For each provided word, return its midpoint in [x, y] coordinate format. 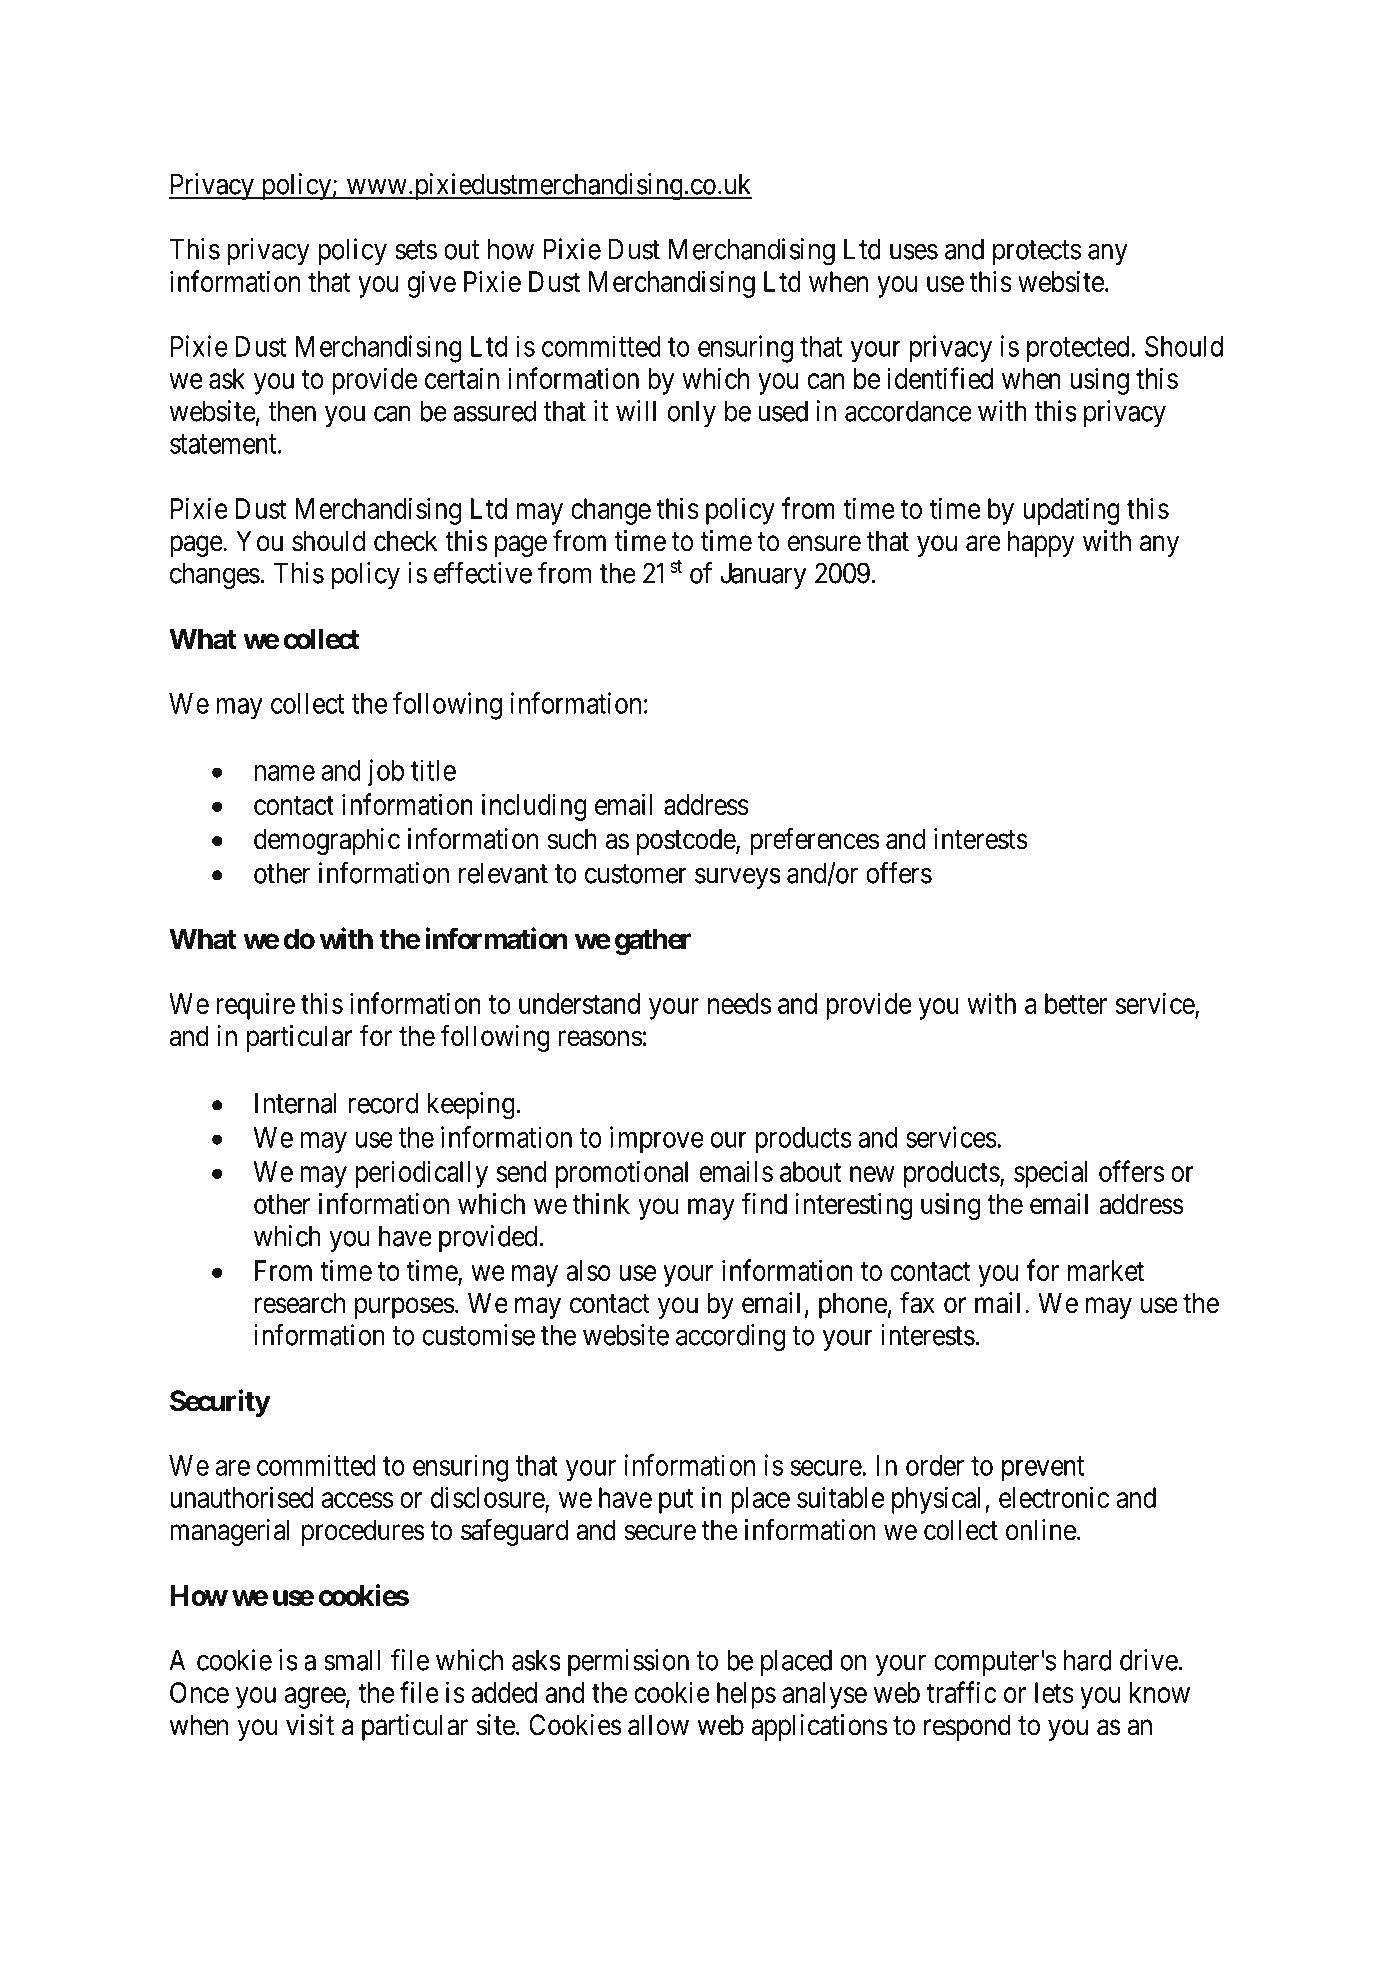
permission [628, 1662]
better [1076, 1003]
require [255, 1006]
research [300, 1303]
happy [1041, 543]
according [730, 1338]
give [432, 284]
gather [653, 941]
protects [1037, 253]
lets [1054, 1692]
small [352, 1660]
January [763, 576]
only [691, 414]
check [406, 541]
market [1106, 1270]
